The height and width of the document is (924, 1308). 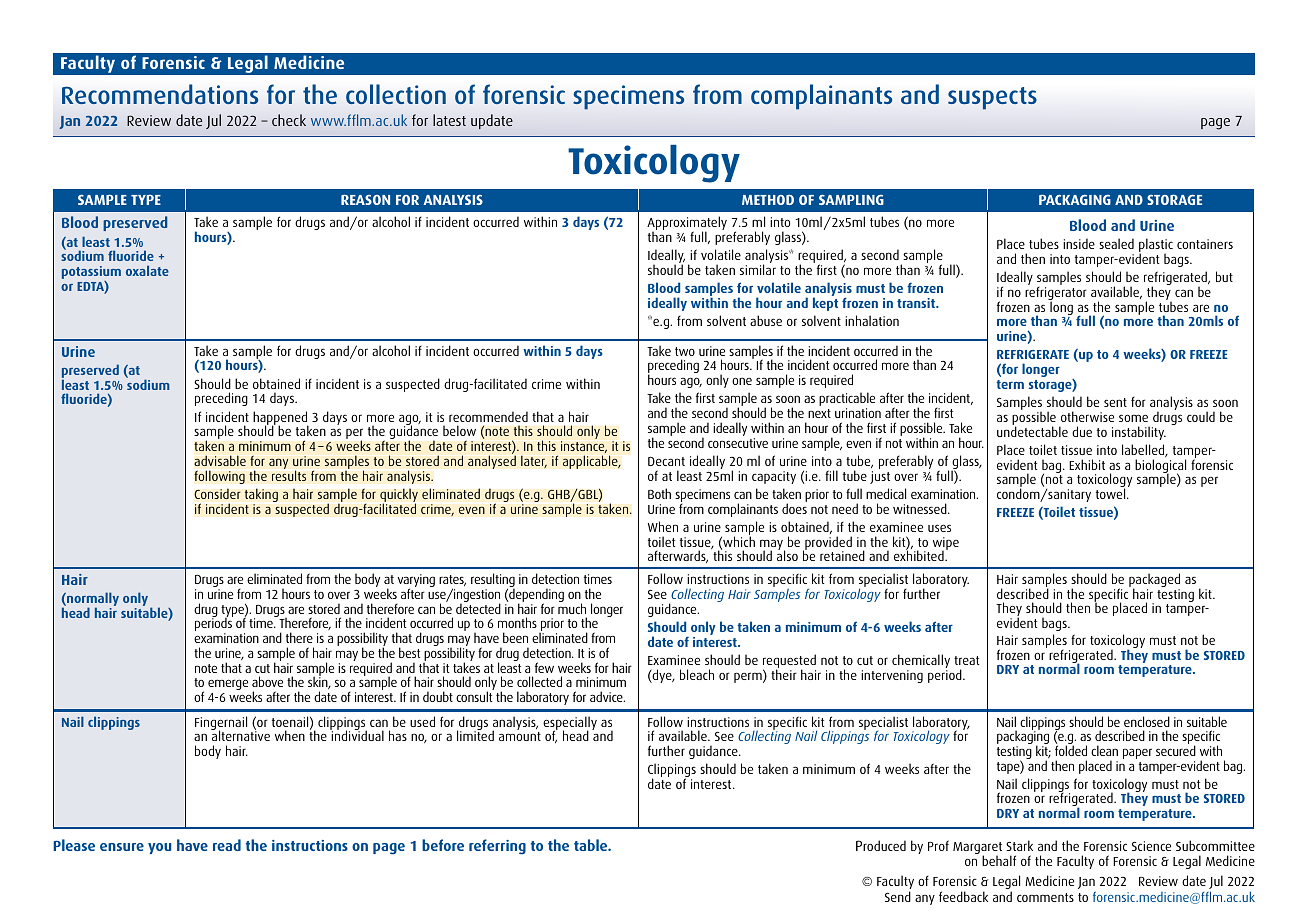 I want to click on check, so click(x=289, y=120).
